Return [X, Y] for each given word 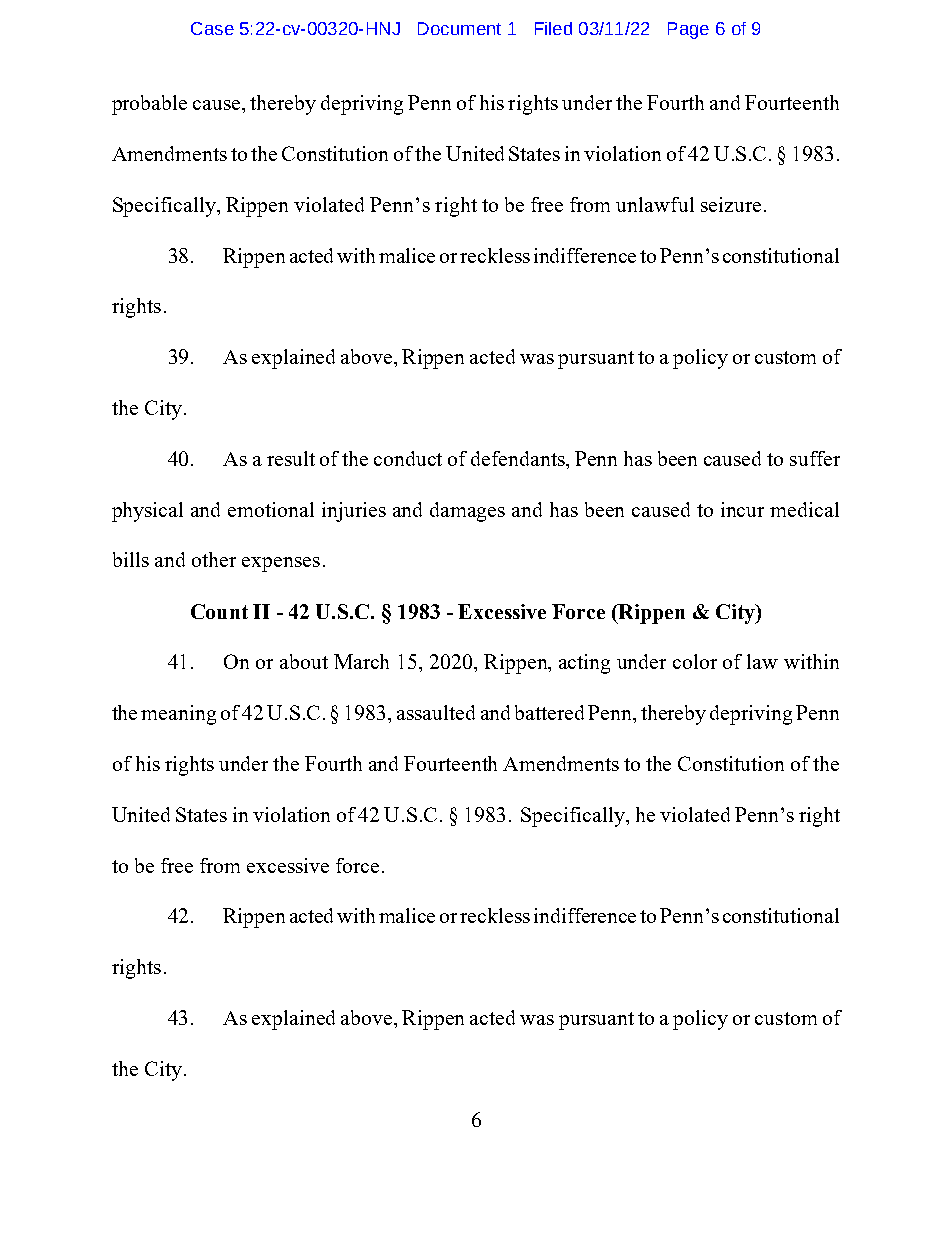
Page [688, 30]
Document [459, 28]
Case [212, 28]
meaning [178, 715]
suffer [815, 458]
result [291, 458]
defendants [519, 458]
